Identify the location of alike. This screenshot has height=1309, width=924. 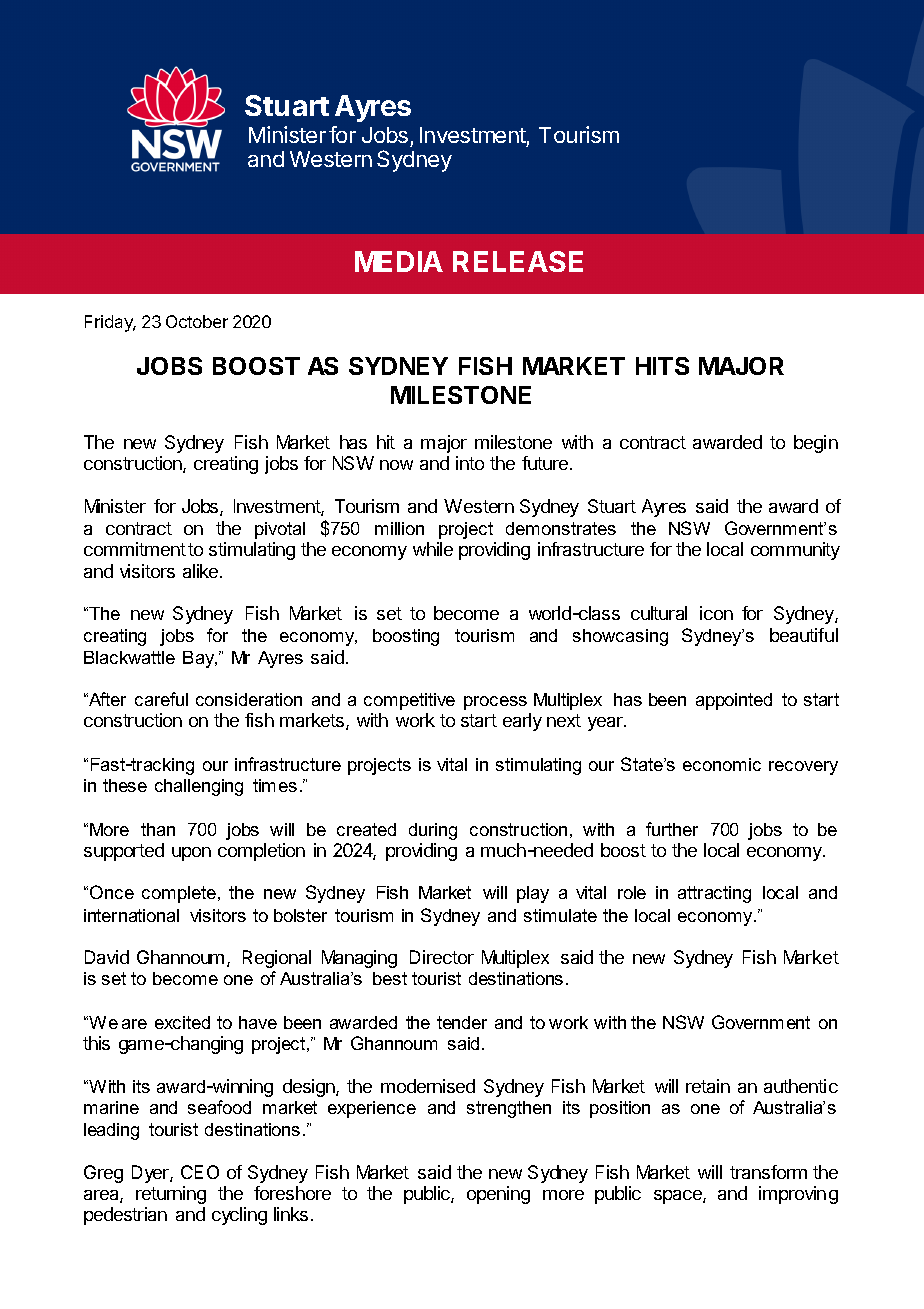
(202, 571).
